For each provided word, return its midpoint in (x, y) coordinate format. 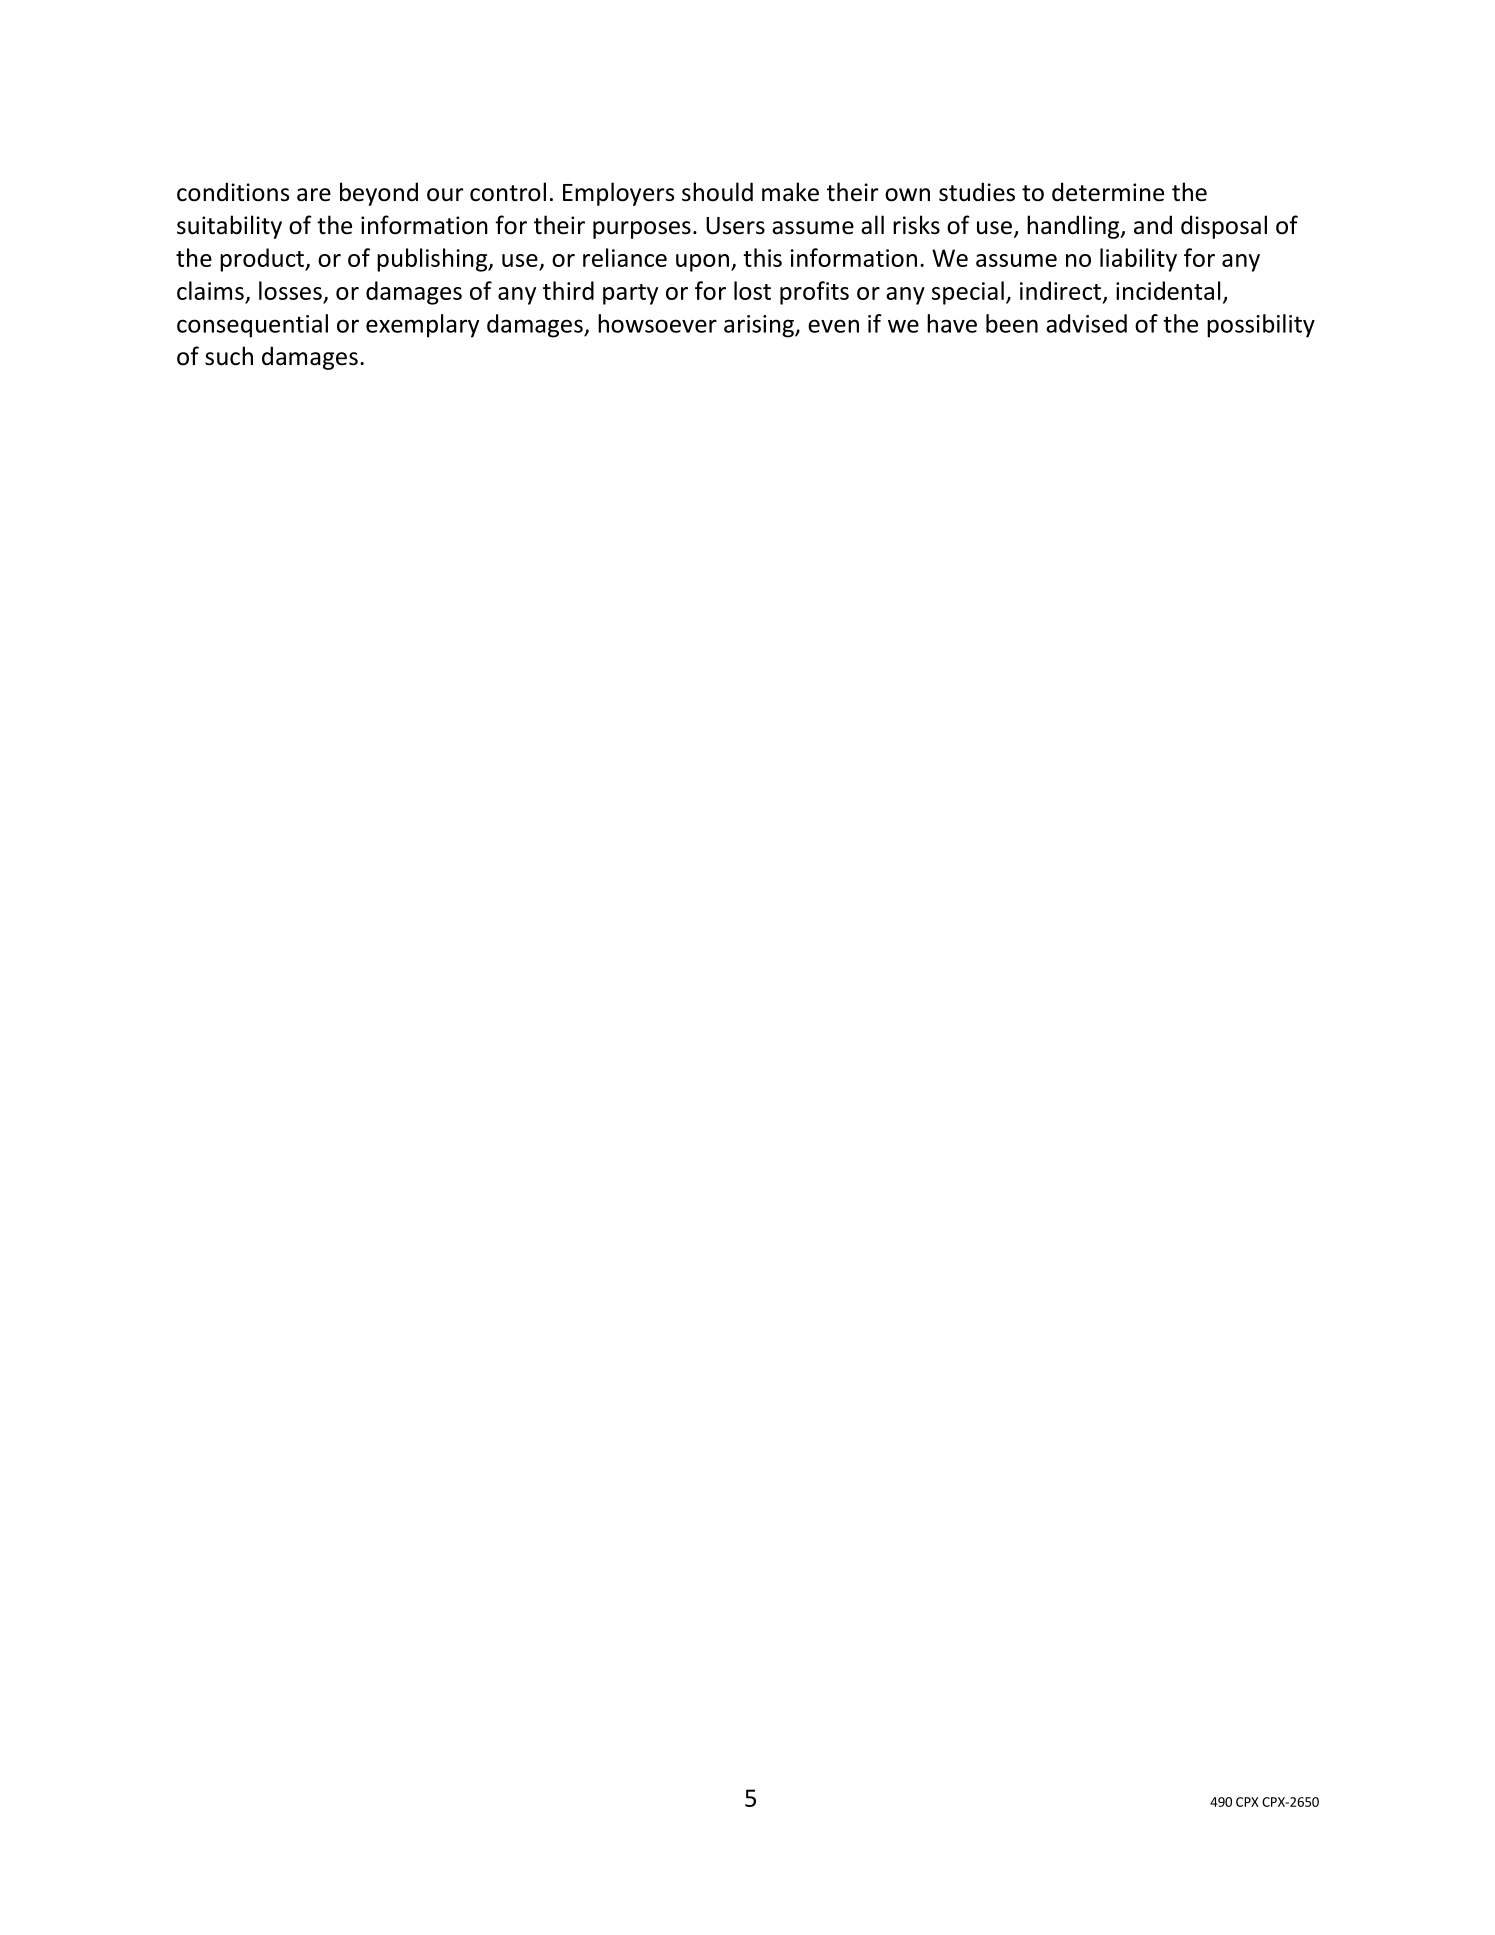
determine (1108, 192)
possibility (1261, 326)
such (229, 356)
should (717, 192)
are (314, 195)
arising (760, 326)
